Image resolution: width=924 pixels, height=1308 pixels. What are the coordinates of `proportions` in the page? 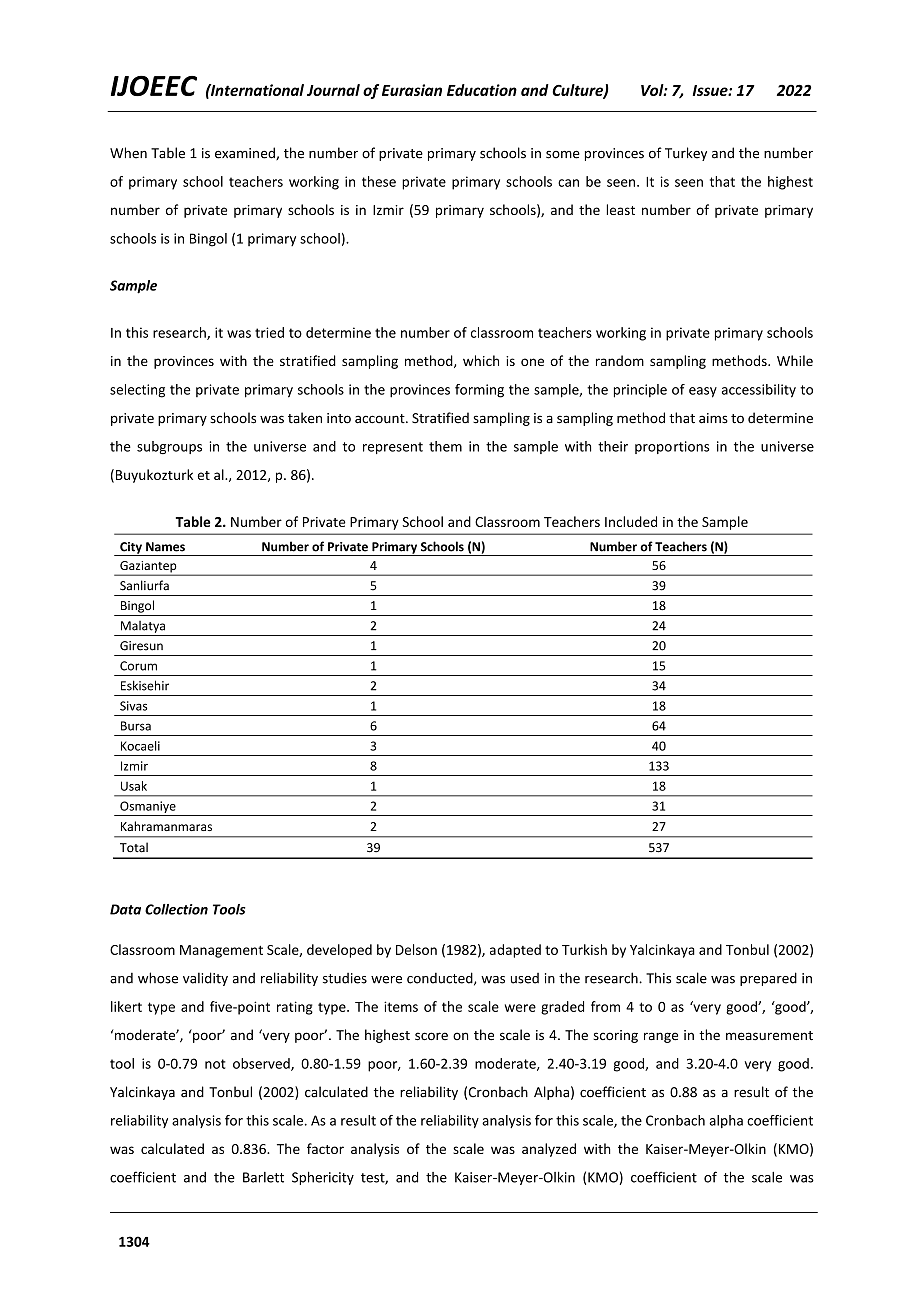 It's located at (672, 447).
